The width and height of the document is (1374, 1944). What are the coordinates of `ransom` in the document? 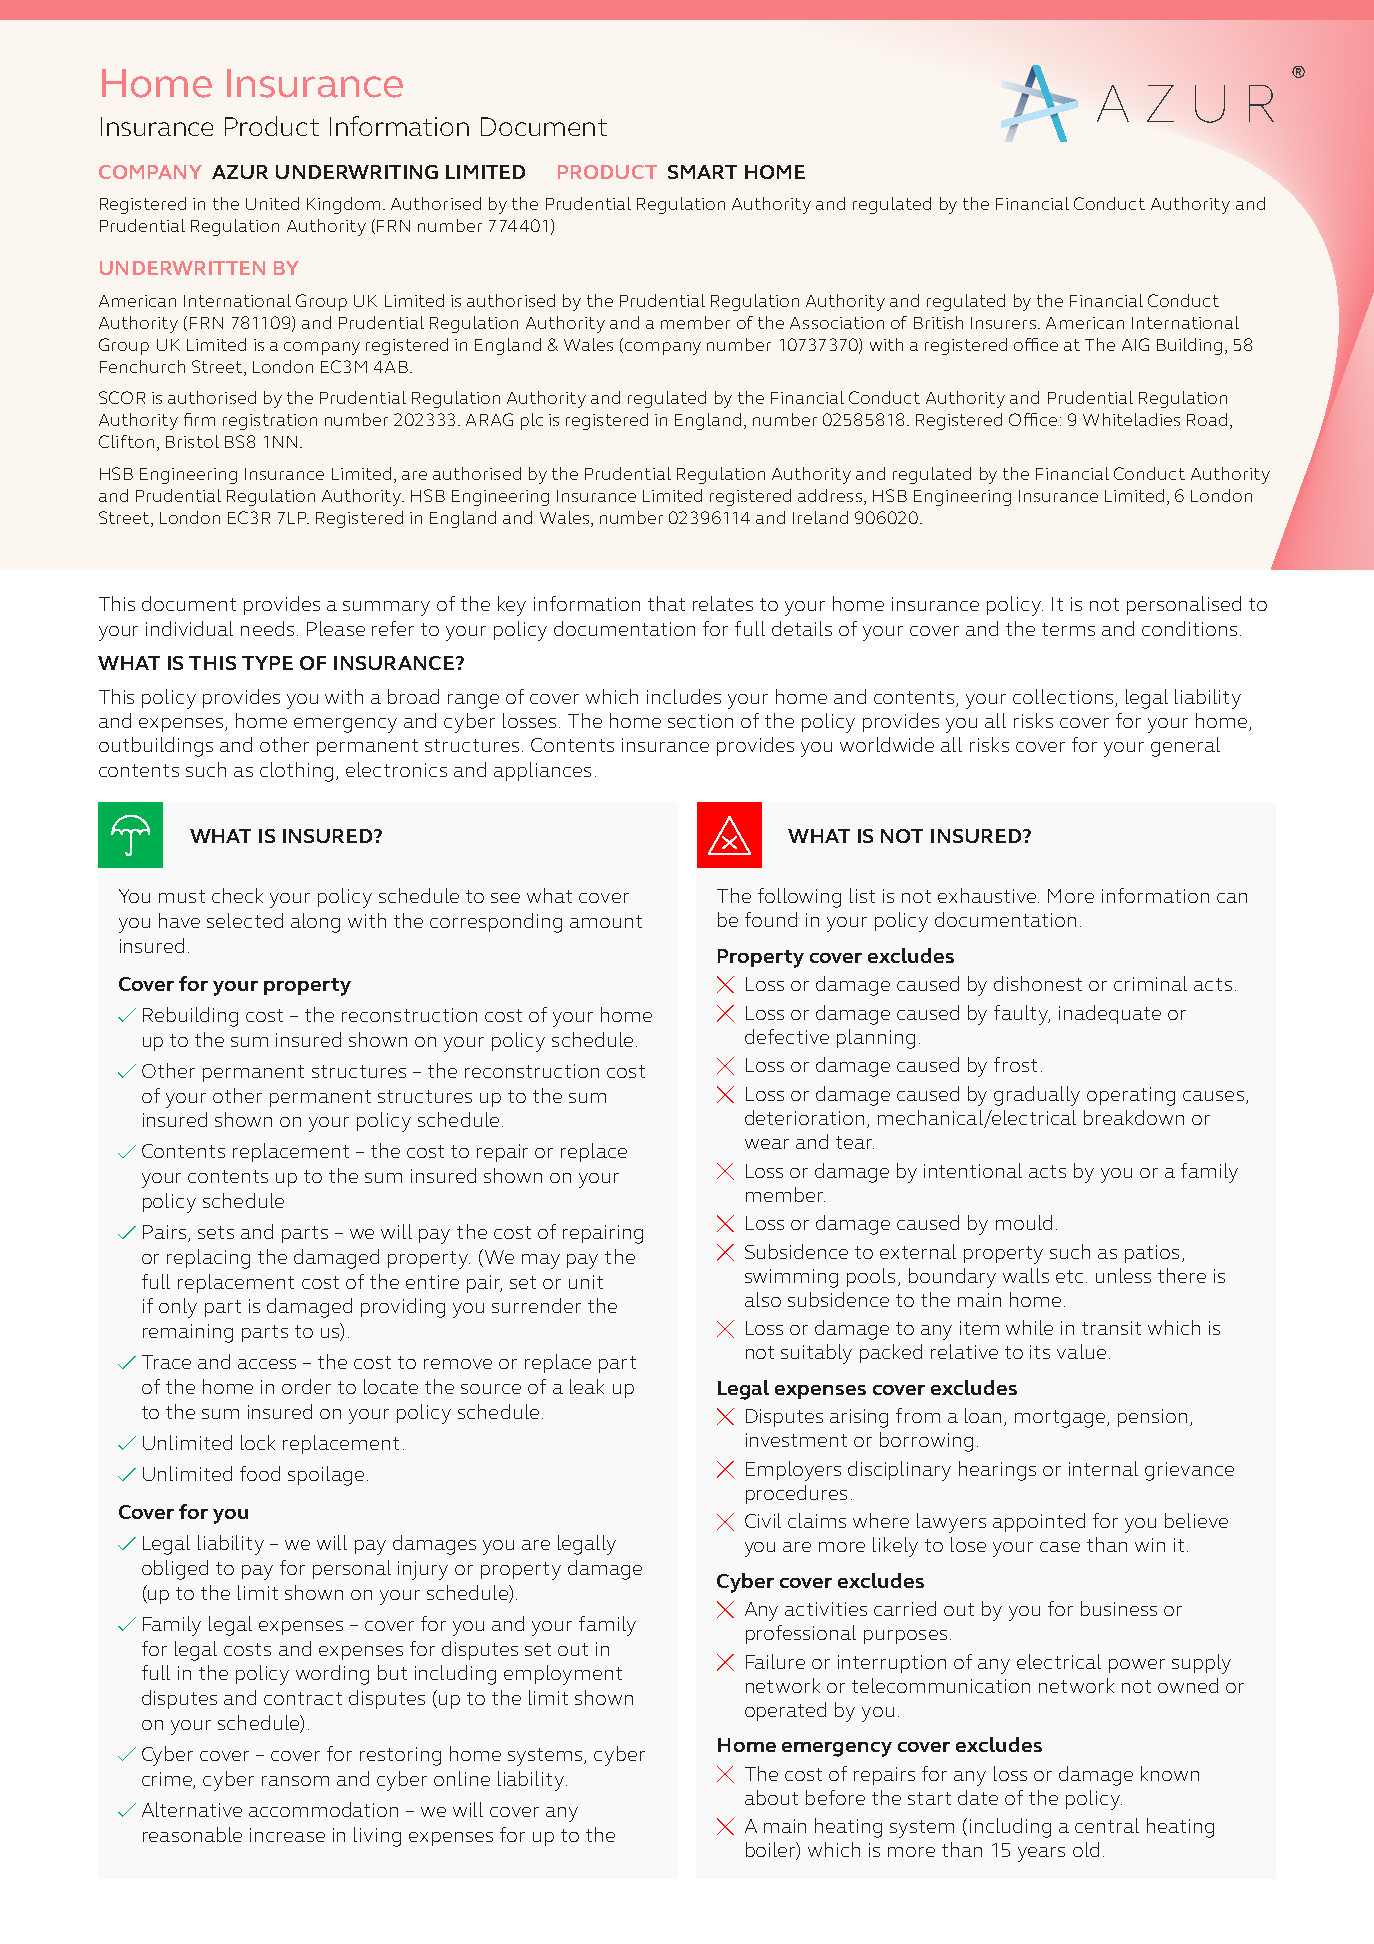 It's located at (295, 1781).
